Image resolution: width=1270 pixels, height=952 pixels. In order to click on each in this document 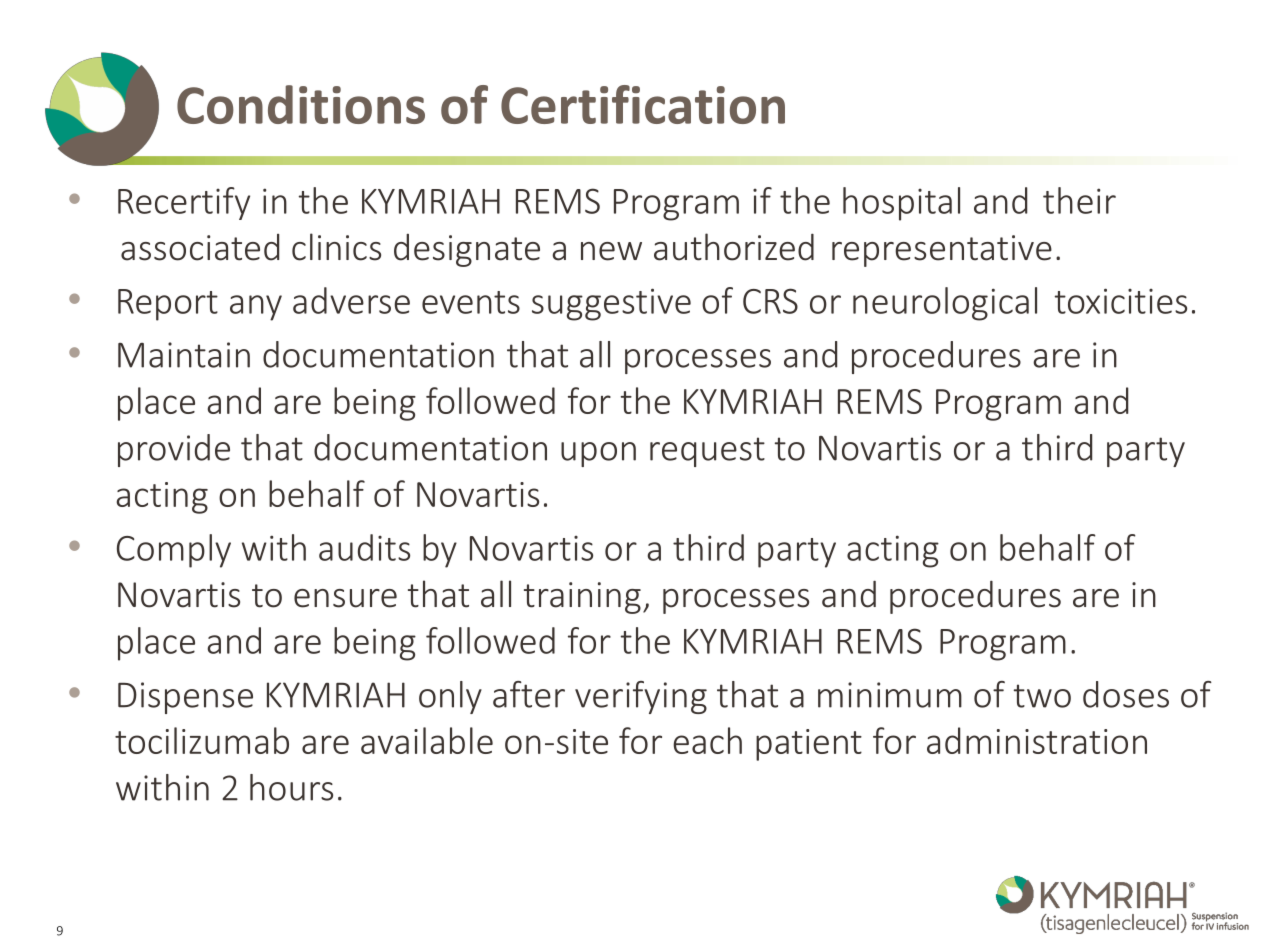, I will do `click(707, 740)`.
